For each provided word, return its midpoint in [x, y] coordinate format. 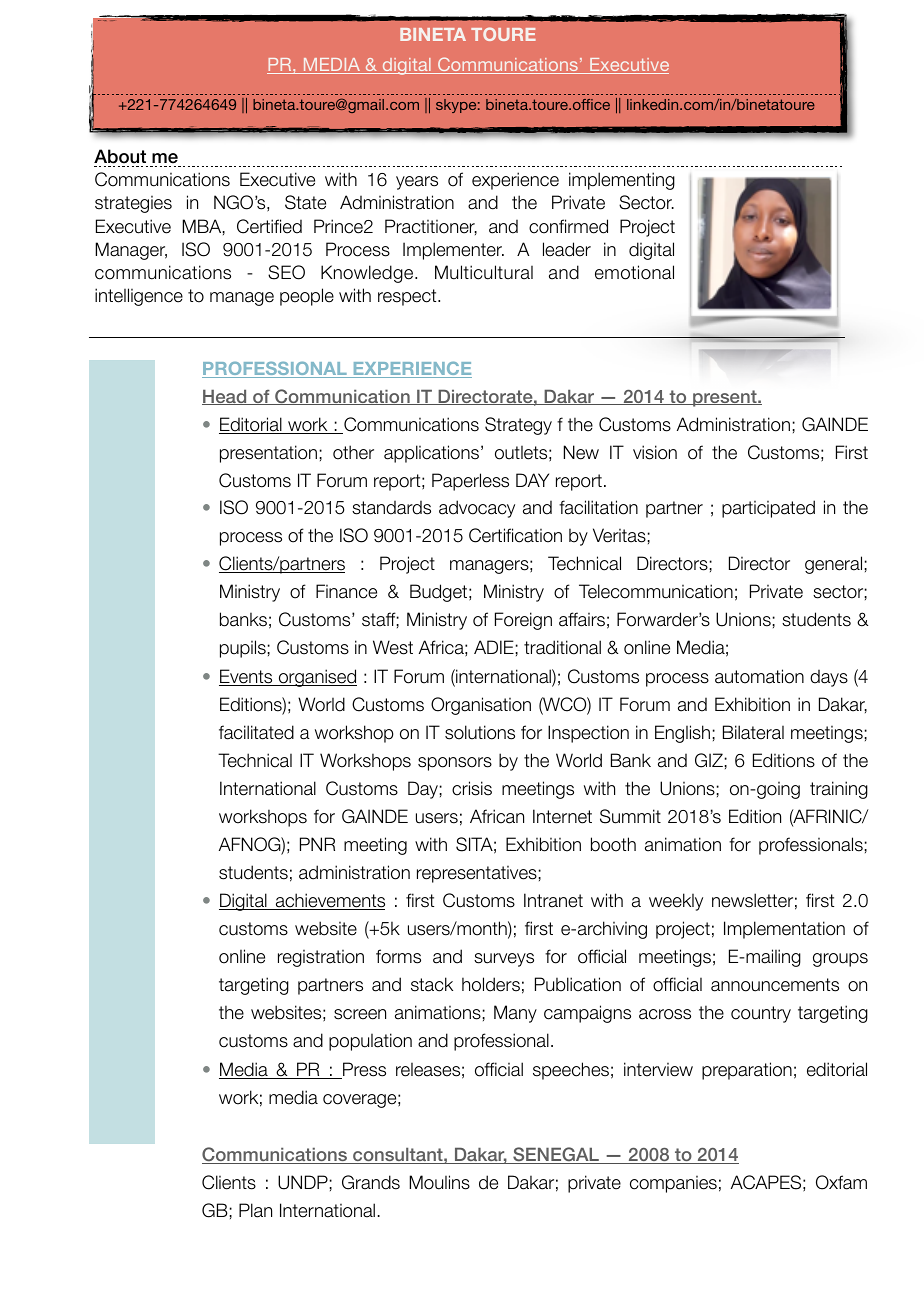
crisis [472, 788]
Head [225, 397]
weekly [676, 902]
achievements [329, 901]
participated [768, 509]
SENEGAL [556, 1155]
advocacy [477, 509]
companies [673, 1184]
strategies [133, 204]
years [417, 183]
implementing [622, 181]
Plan [255, 1210]
